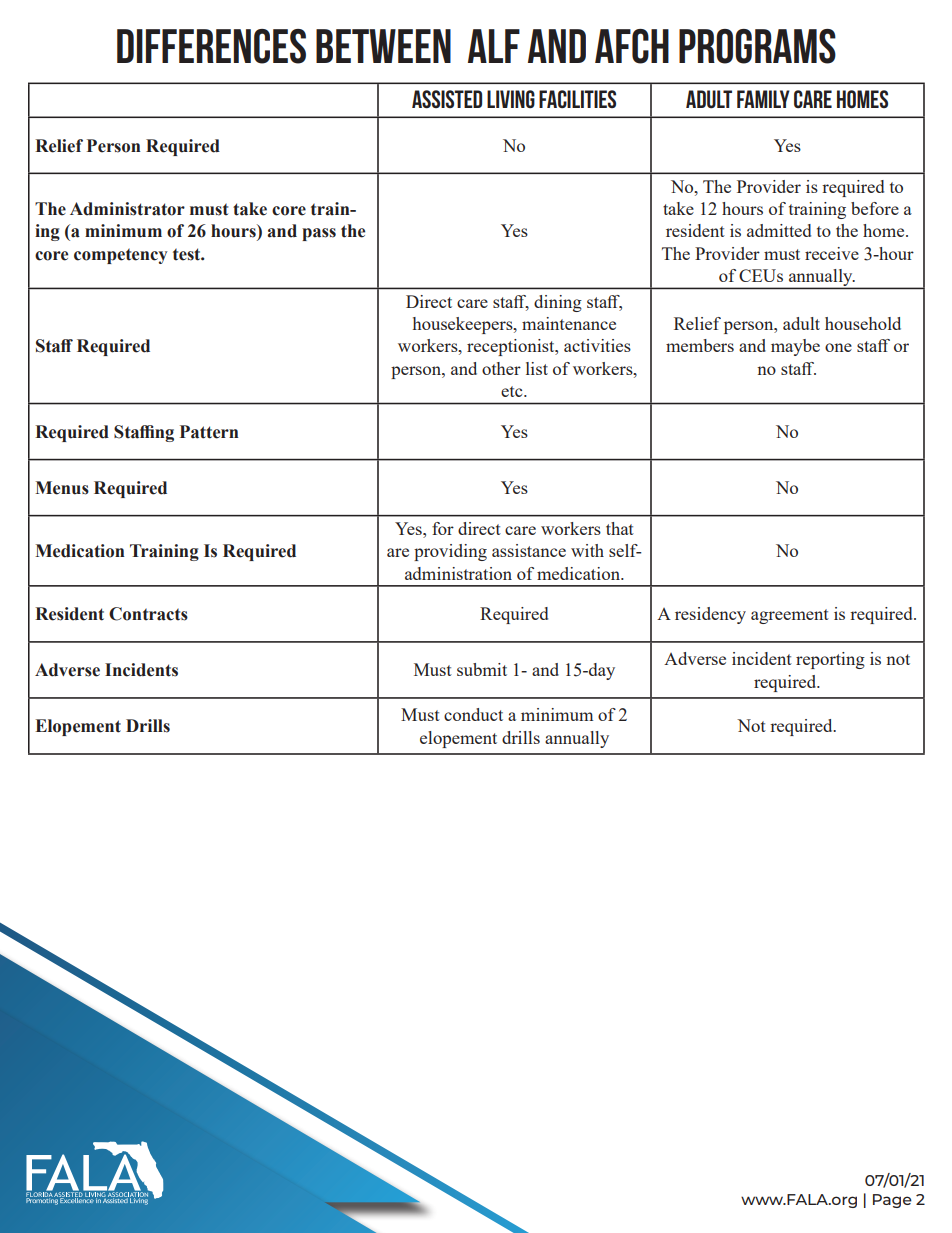 The width and height of the screenshot is (952, 1233). Describe the element at coordinates (211, 46) in the screenshot. I see `Differences` at that location.
